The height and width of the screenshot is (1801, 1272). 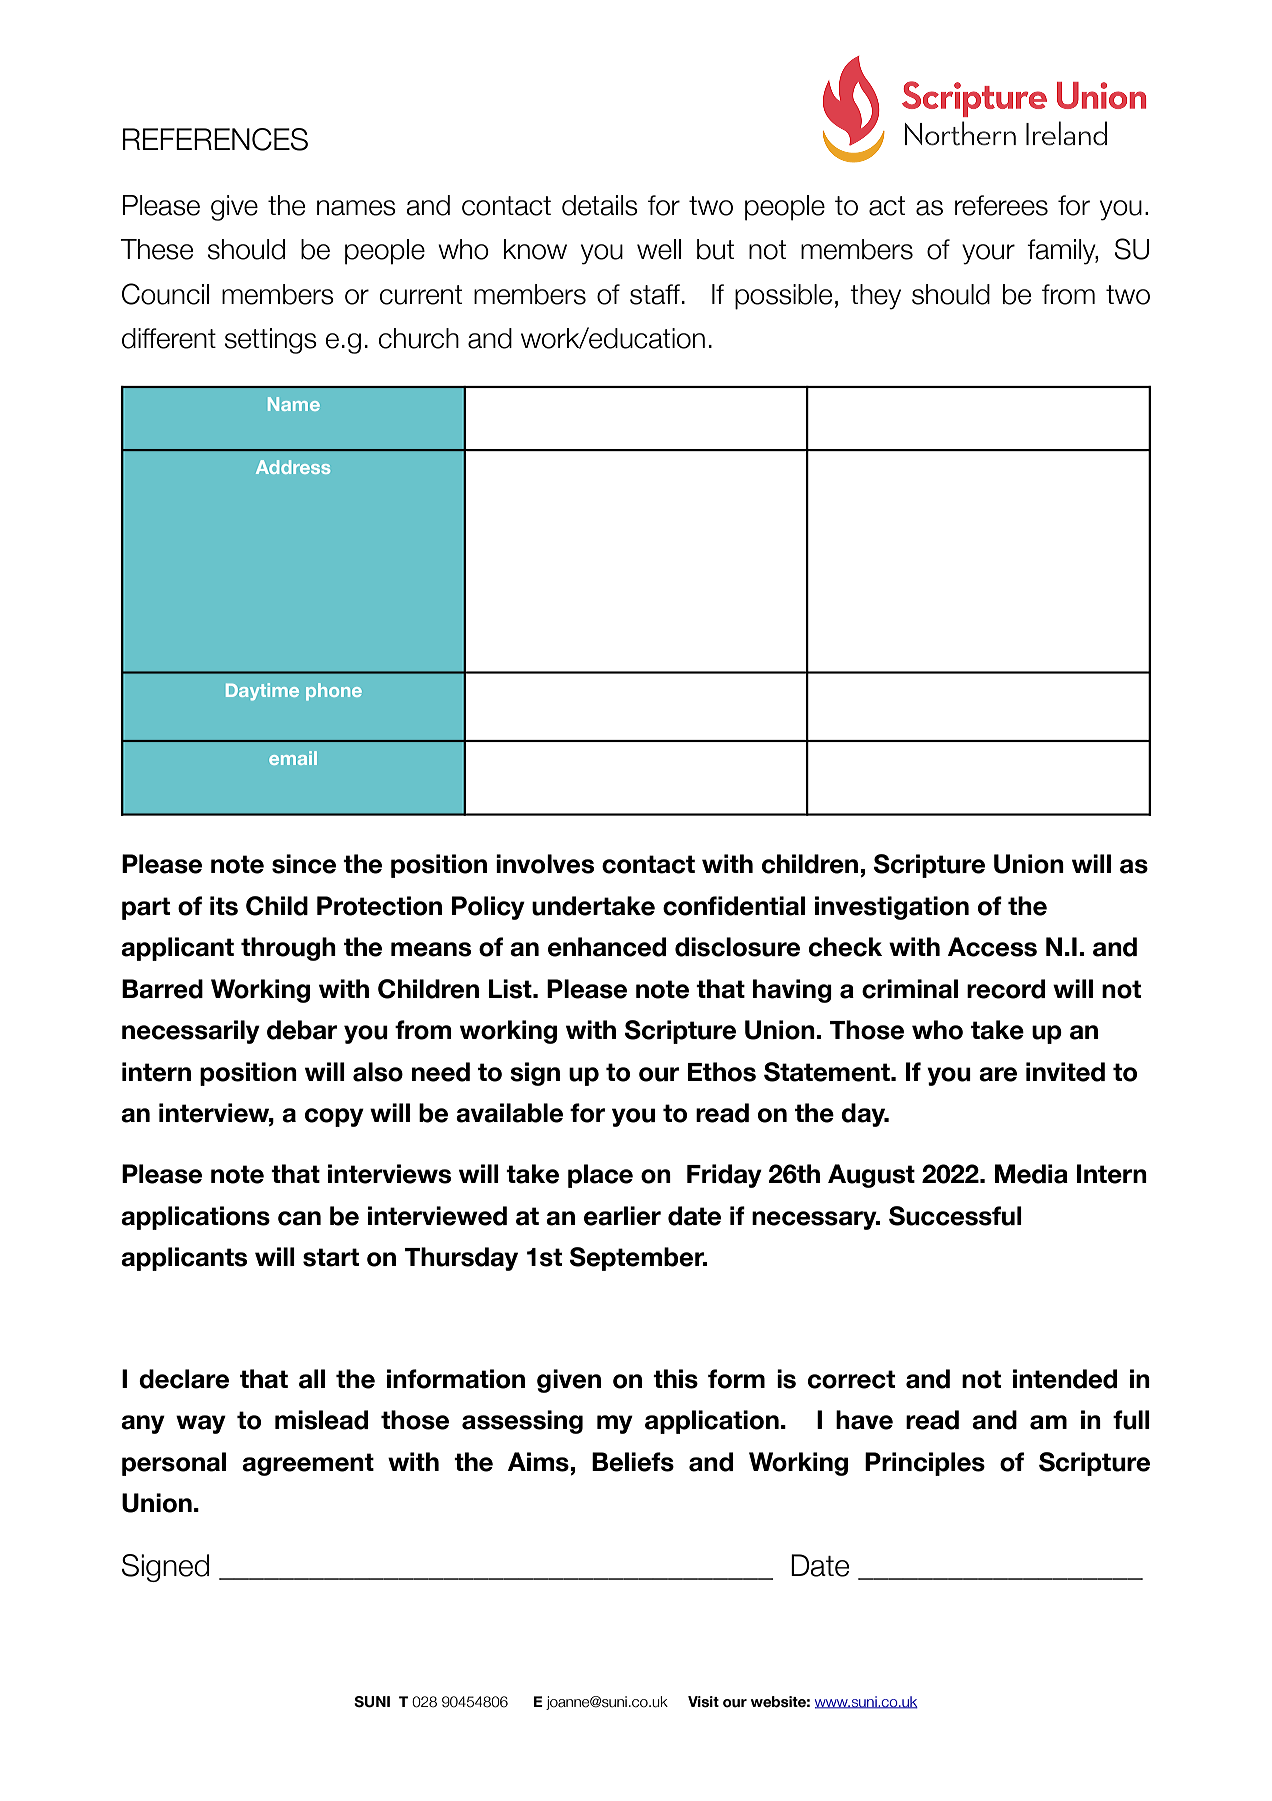 I want to click on start, so click(x=331, y=1257).
